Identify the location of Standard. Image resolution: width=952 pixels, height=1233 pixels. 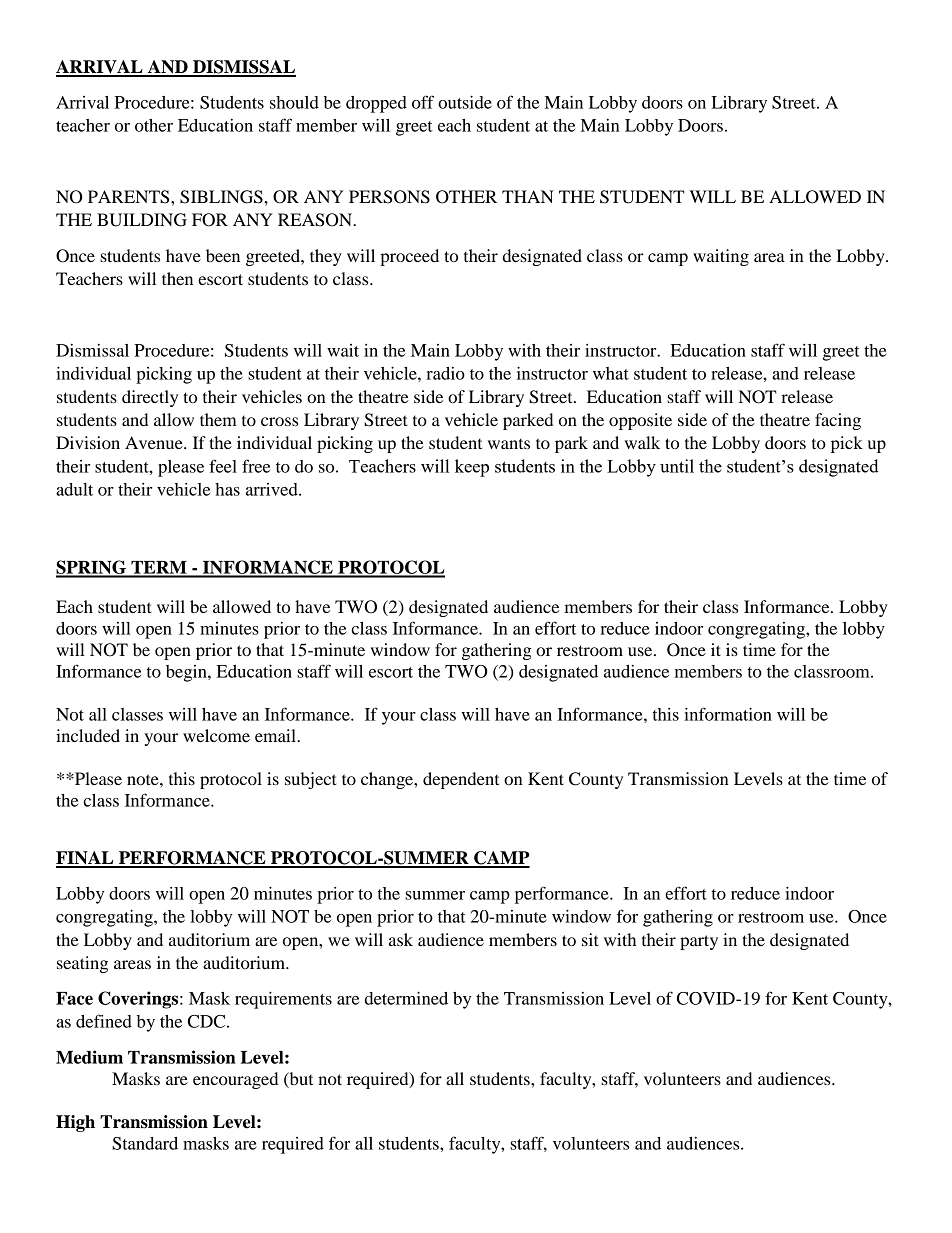
(145, 1143).
